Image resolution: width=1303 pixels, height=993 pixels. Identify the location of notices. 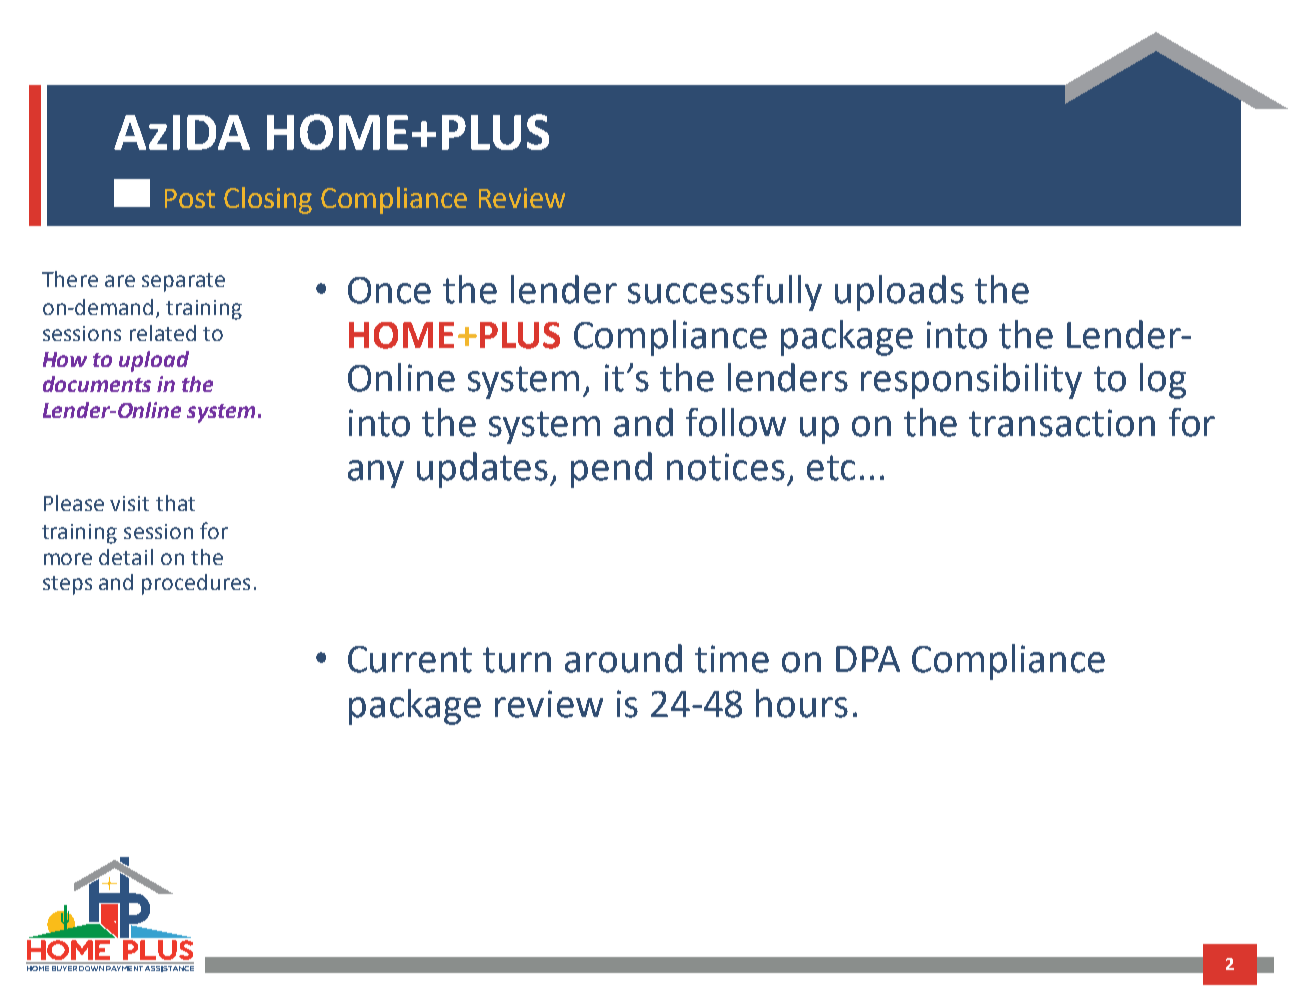
(726, 467).
